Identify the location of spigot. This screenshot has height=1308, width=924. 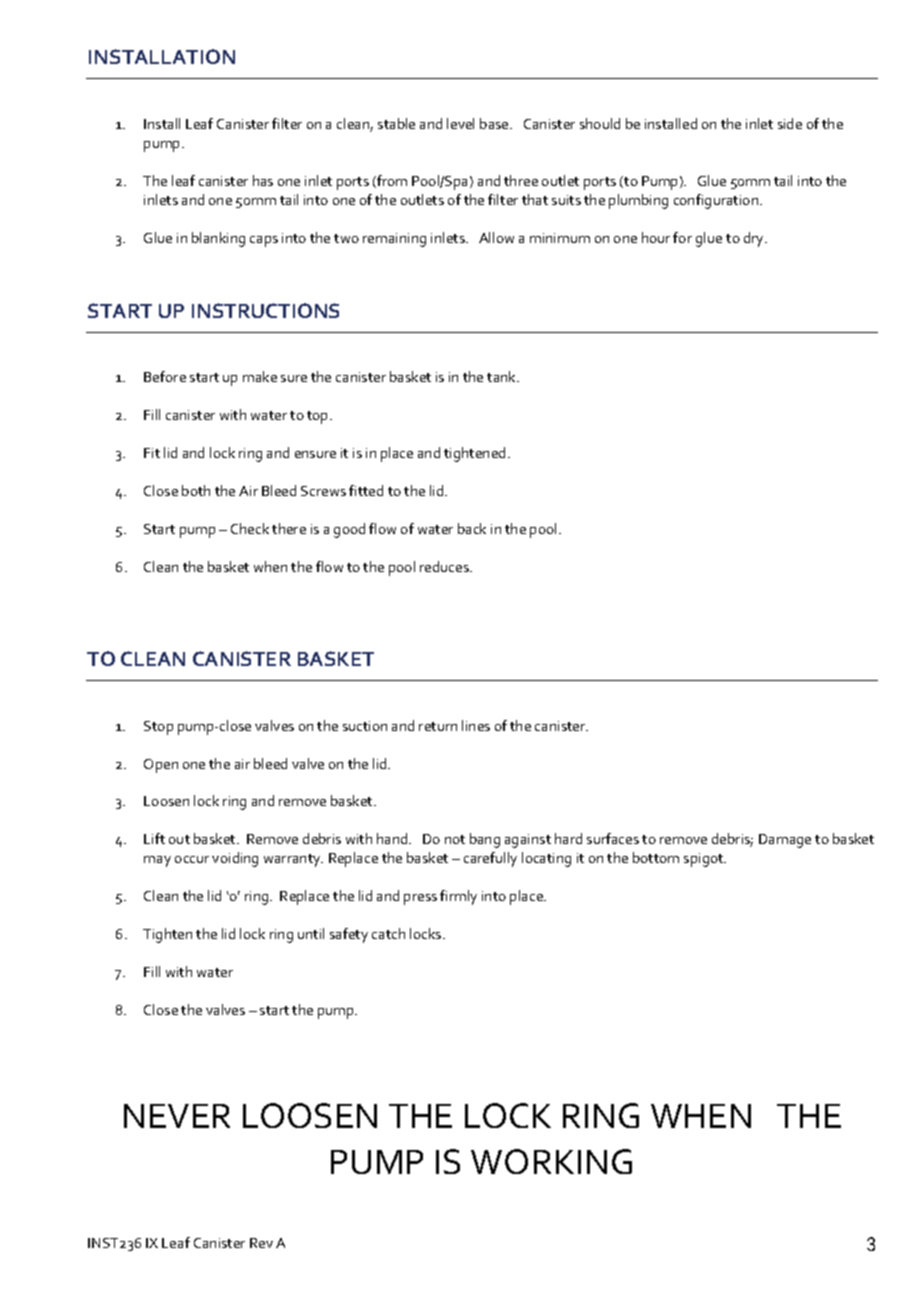
(705, 860).
